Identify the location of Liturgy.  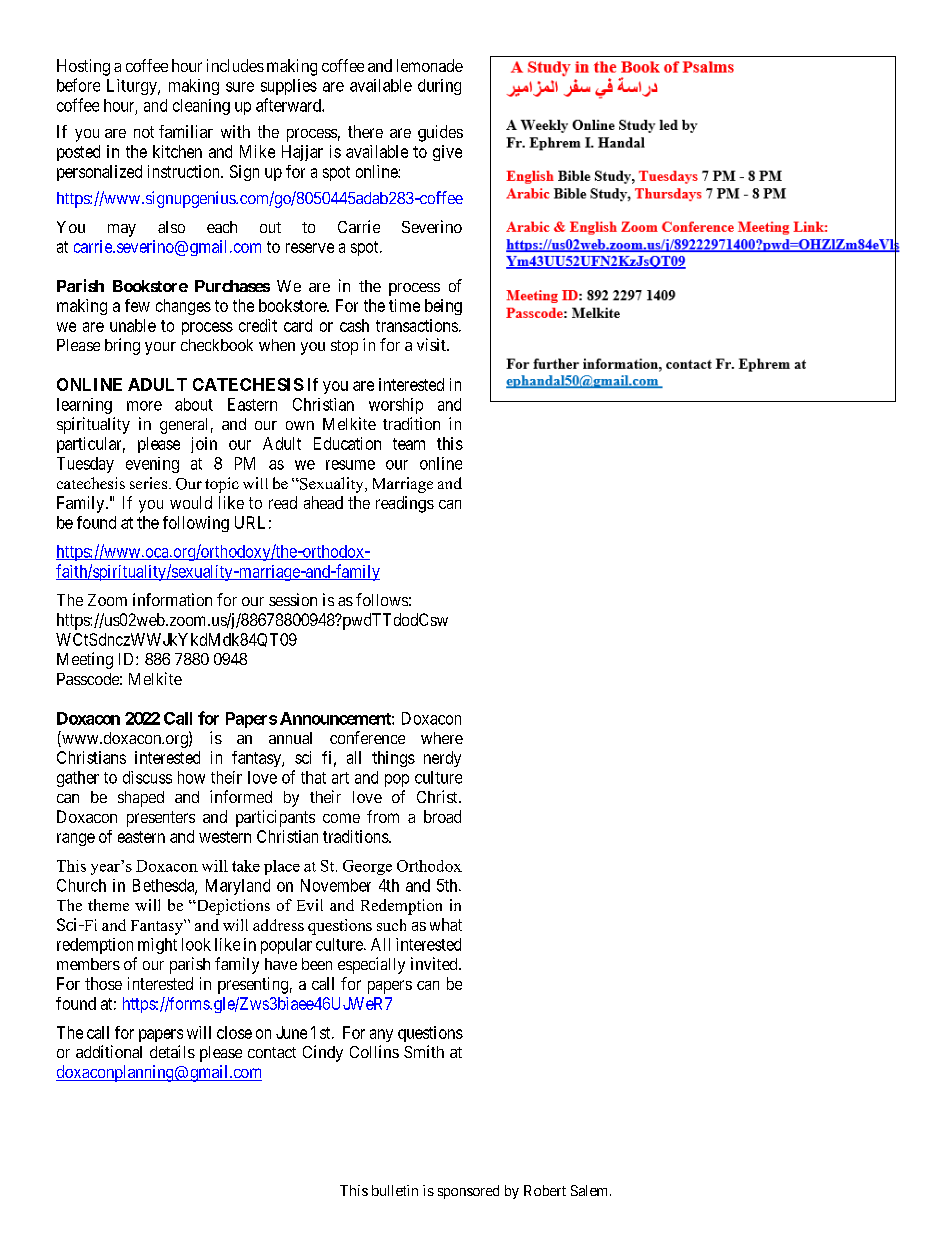
(133, 87).
